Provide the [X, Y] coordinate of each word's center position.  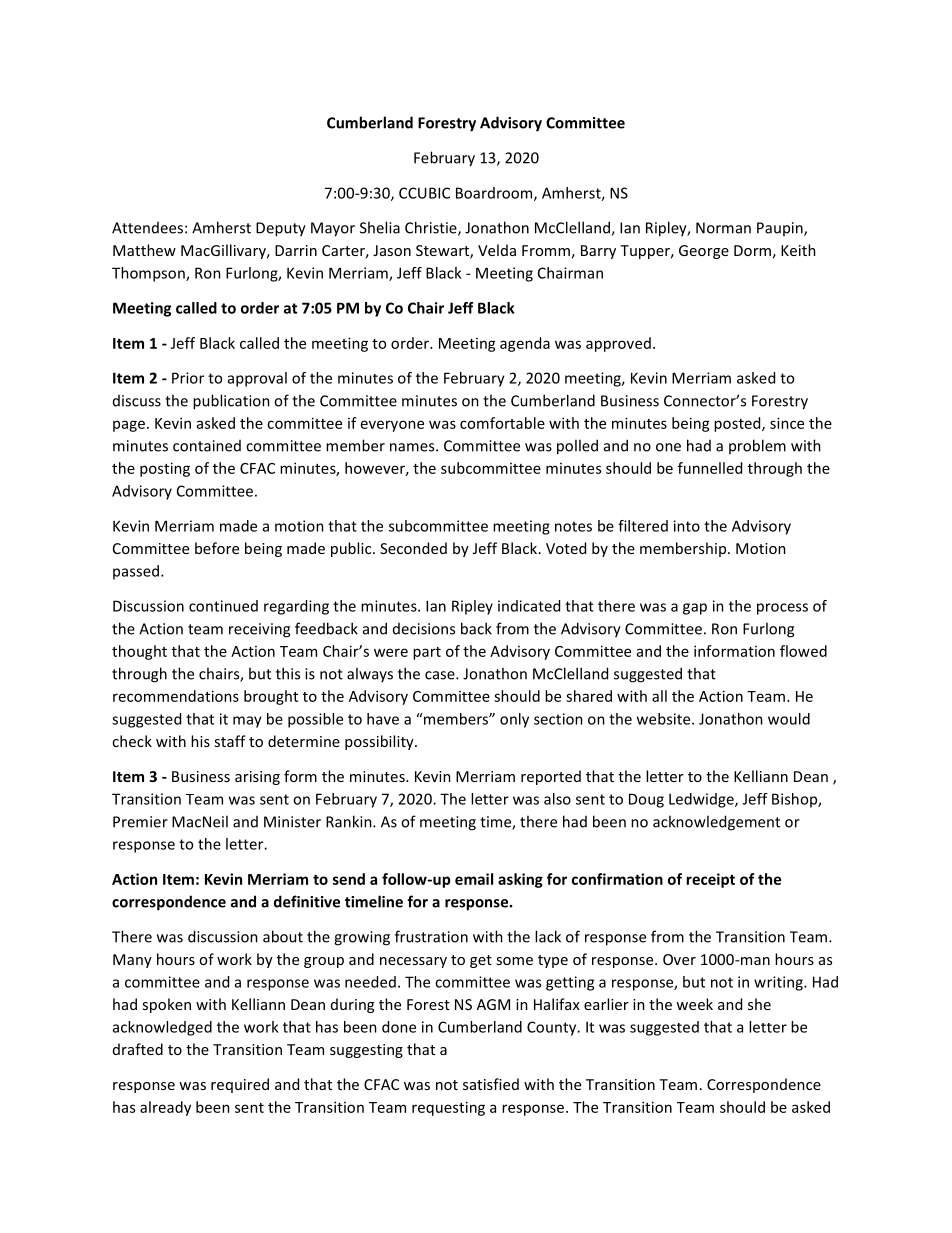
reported [551, 777]
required [240, 1085]
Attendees [147, 228]
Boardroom [495, 194]
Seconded [413, 548]
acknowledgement [716, 823]
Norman [723, 228]
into [687, 526]
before [217, 548]
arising [257, 778]
